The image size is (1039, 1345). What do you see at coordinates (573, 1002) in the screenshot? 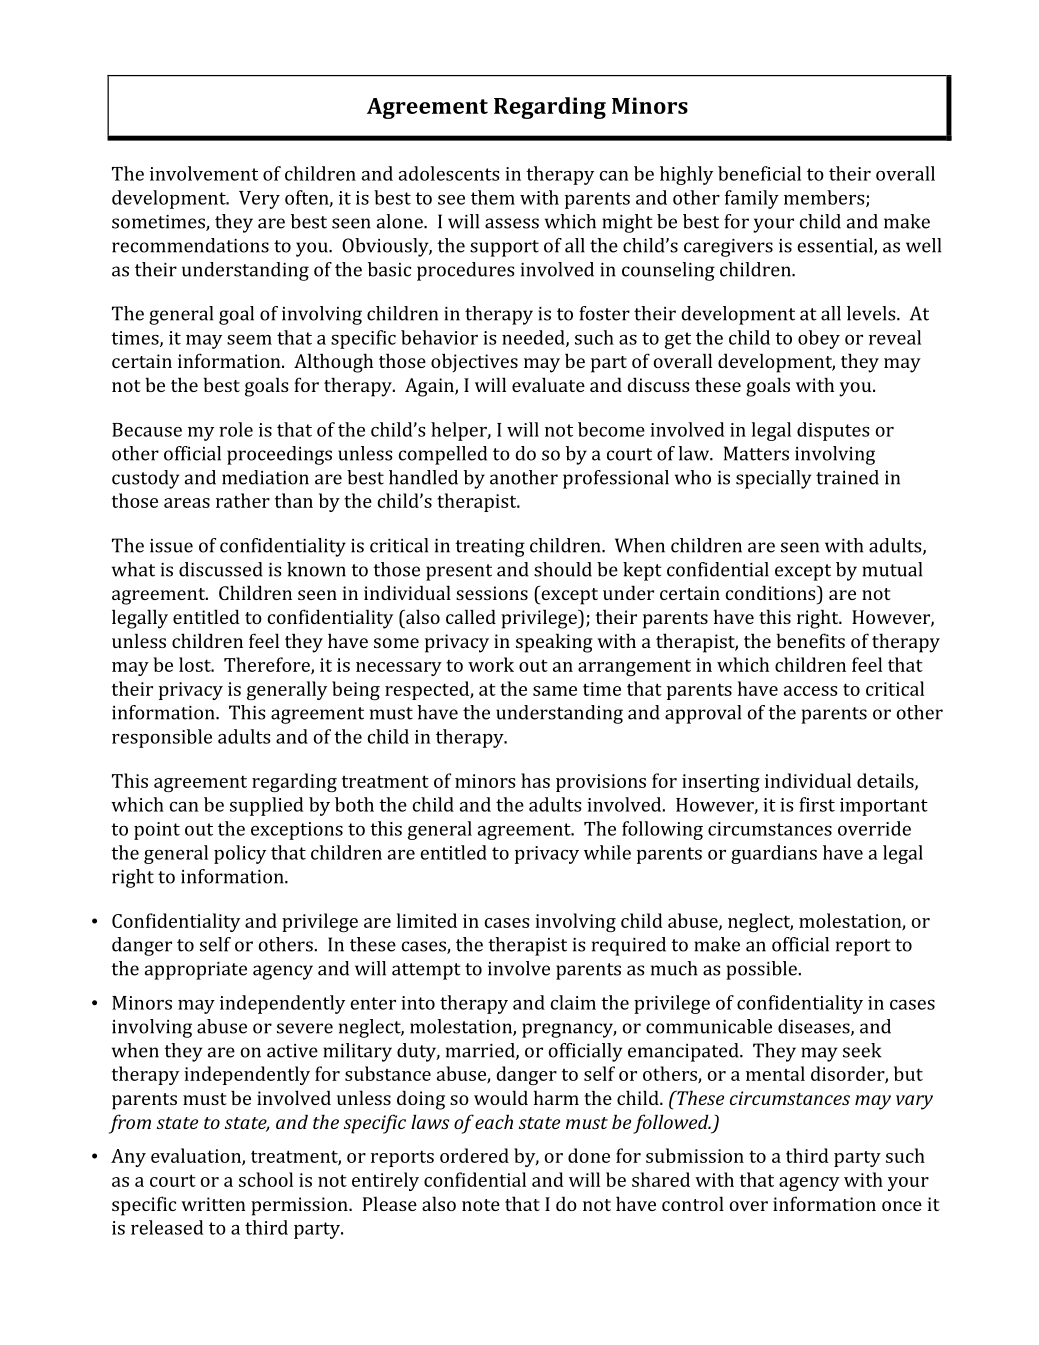
I see `claim` at bounding box center [573, 1002].
